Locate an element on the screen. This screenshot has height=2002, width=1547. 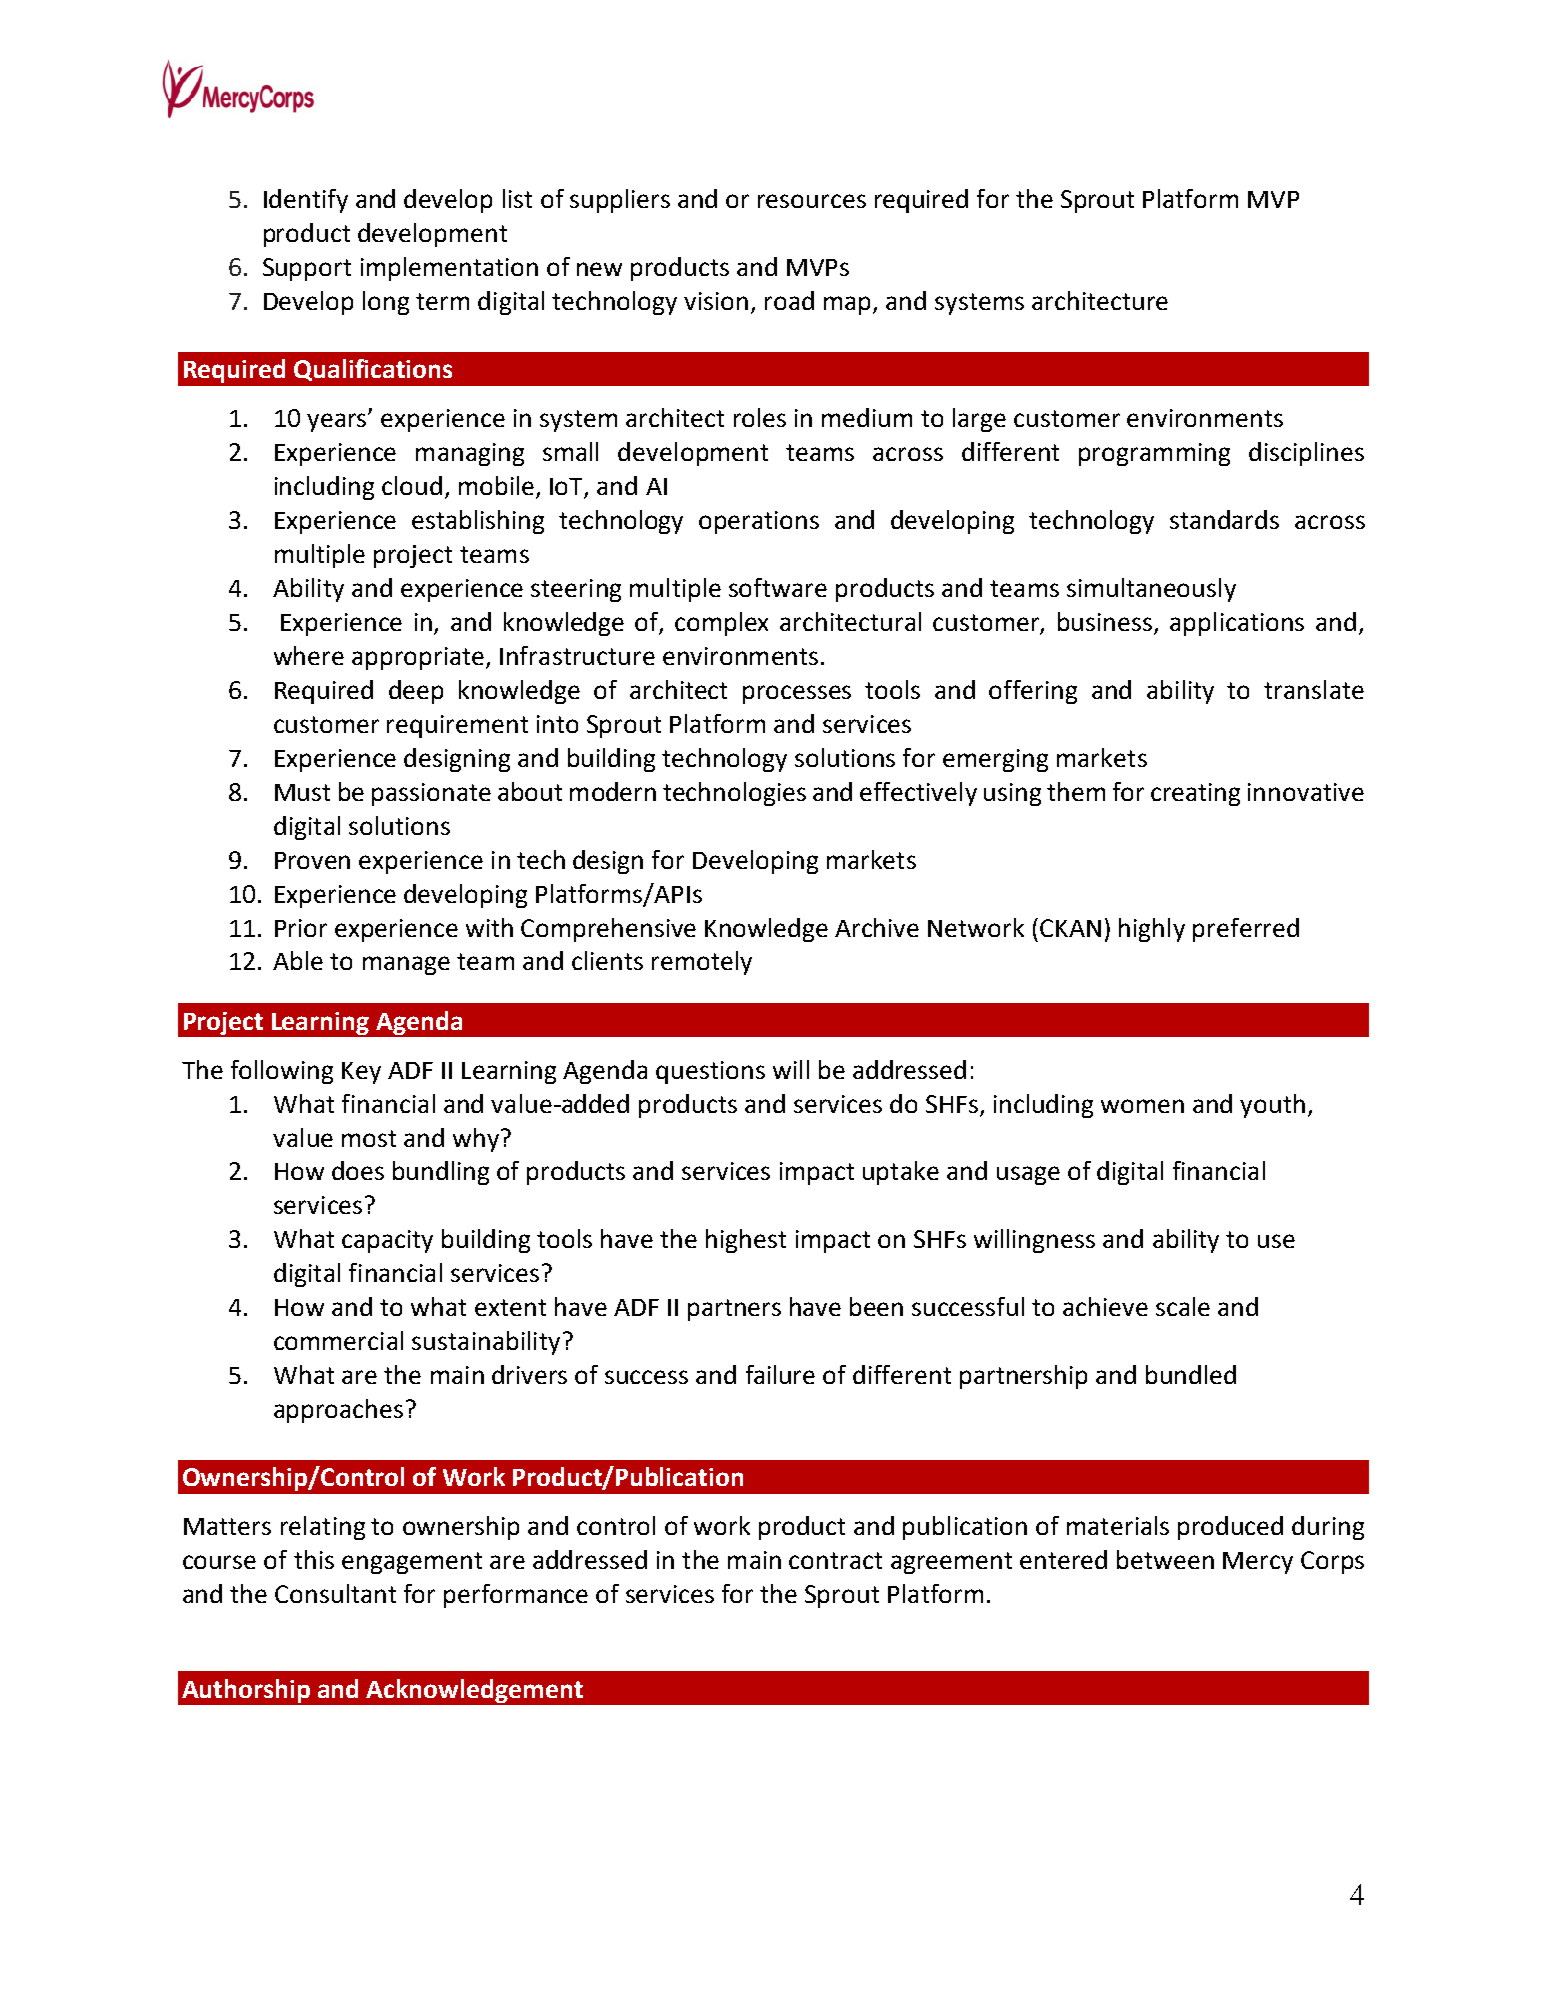
programming is located at coordinates (1154, 454).
